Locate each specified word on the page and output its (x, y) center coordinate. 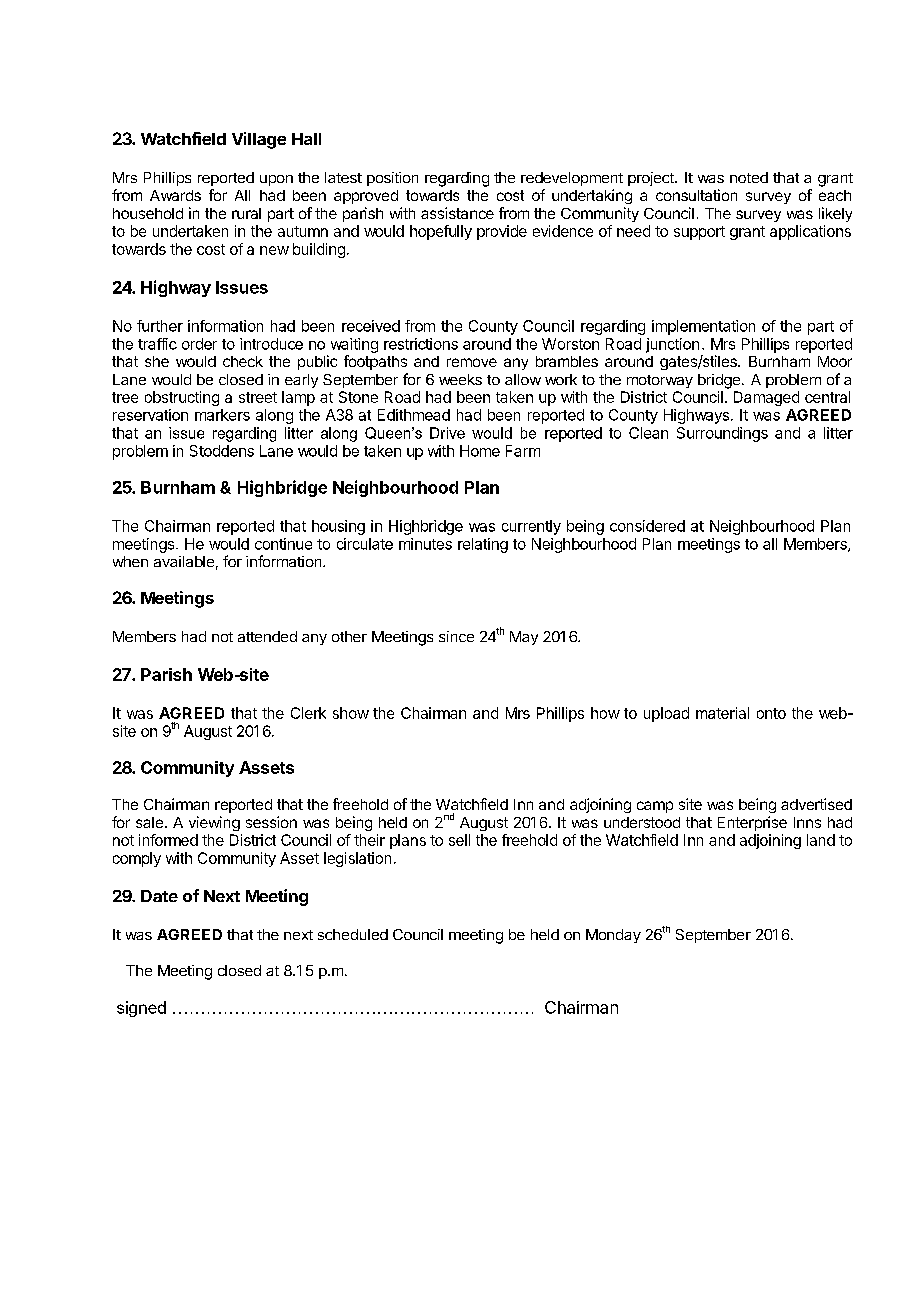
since (456, 636)
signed (141, 1009)
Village (259, 140)
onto (771, 713)
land (821, 840)
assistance (457, 213)
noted (749, 177)
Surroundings (722, 434)
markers (222, 415)
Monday (613, 936)
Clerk (308, 713)
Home (480, 451)
